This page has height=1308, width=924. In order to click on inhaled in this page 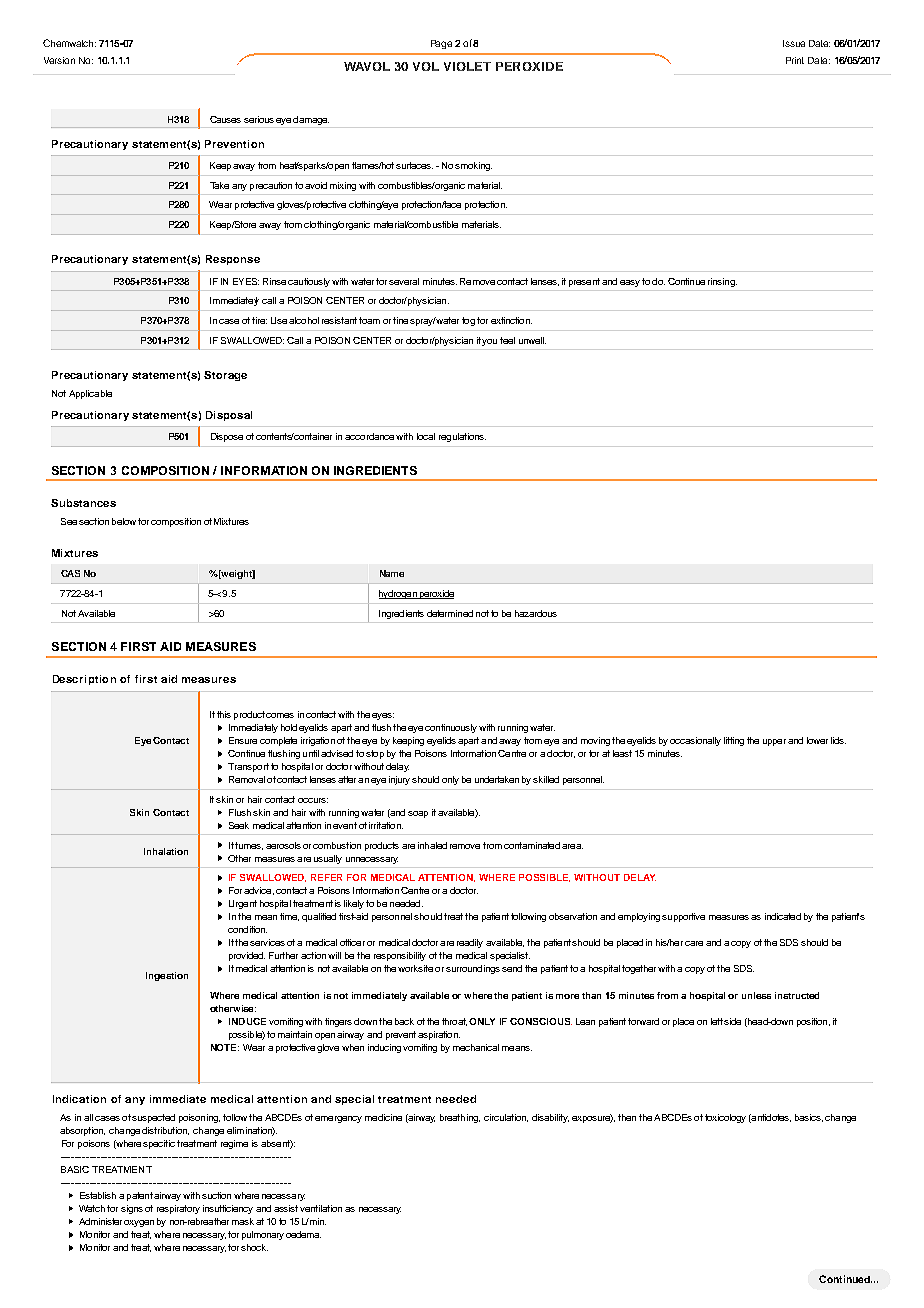, I will do `click(432, 845)`.
